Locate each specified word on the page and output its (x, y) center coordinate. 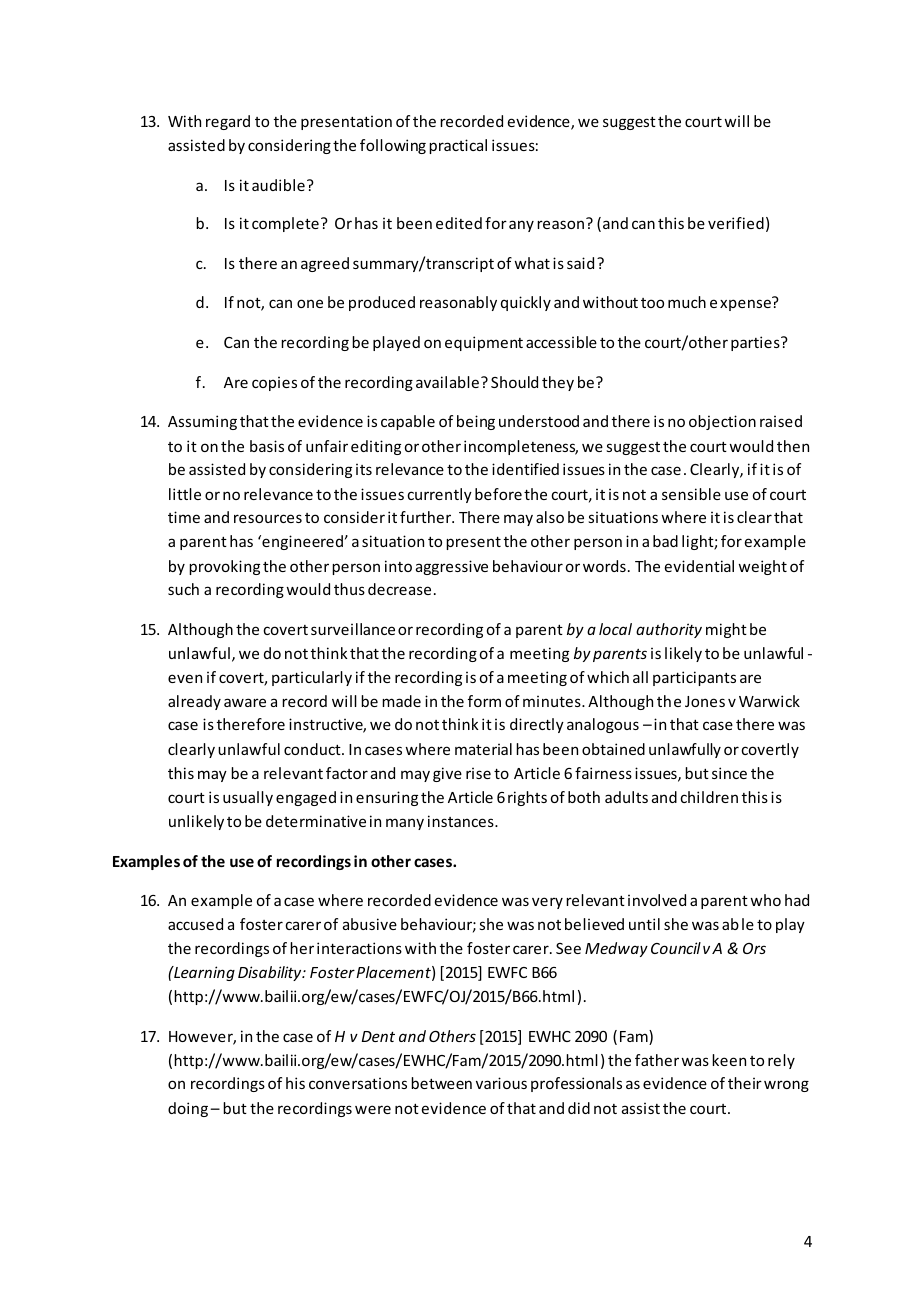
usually (248, 798)
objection (722, 422)
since (729, 773)
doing (188, 1109)
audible (278, 185)
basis (267, 446)
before (498, 494)
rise (478, 773)
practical (458, 146)
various (501, 1083)
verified (736, 223)
